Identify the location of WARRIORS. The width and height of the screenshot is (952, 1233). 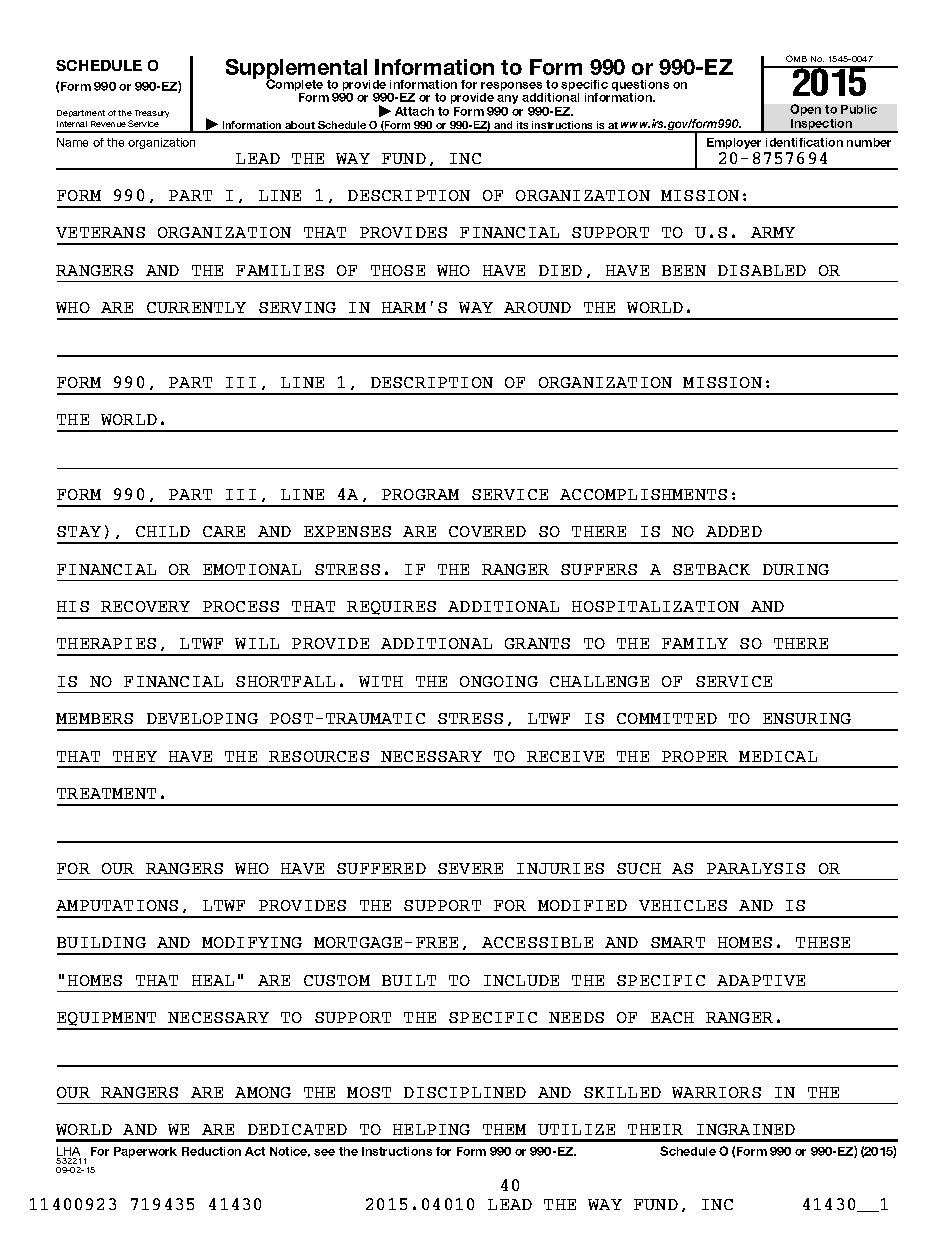
(716, 1092).
